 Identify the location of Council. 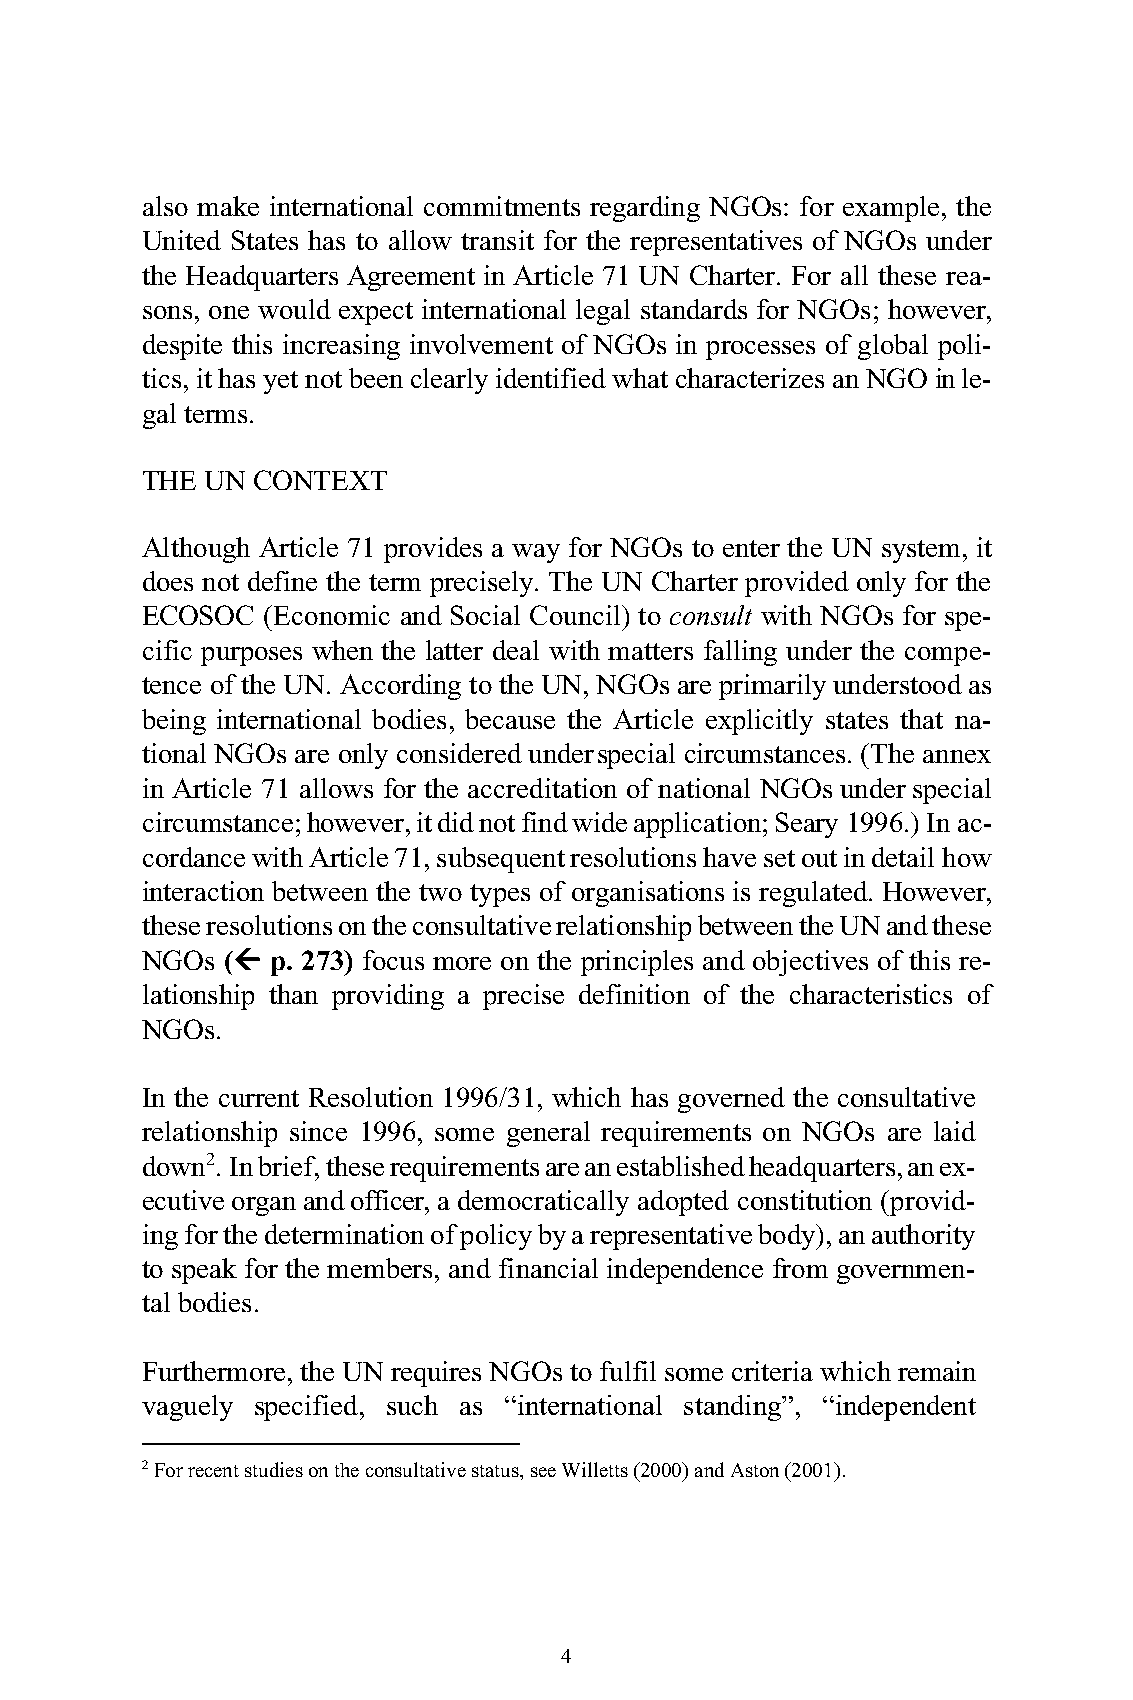
(575, 615).
